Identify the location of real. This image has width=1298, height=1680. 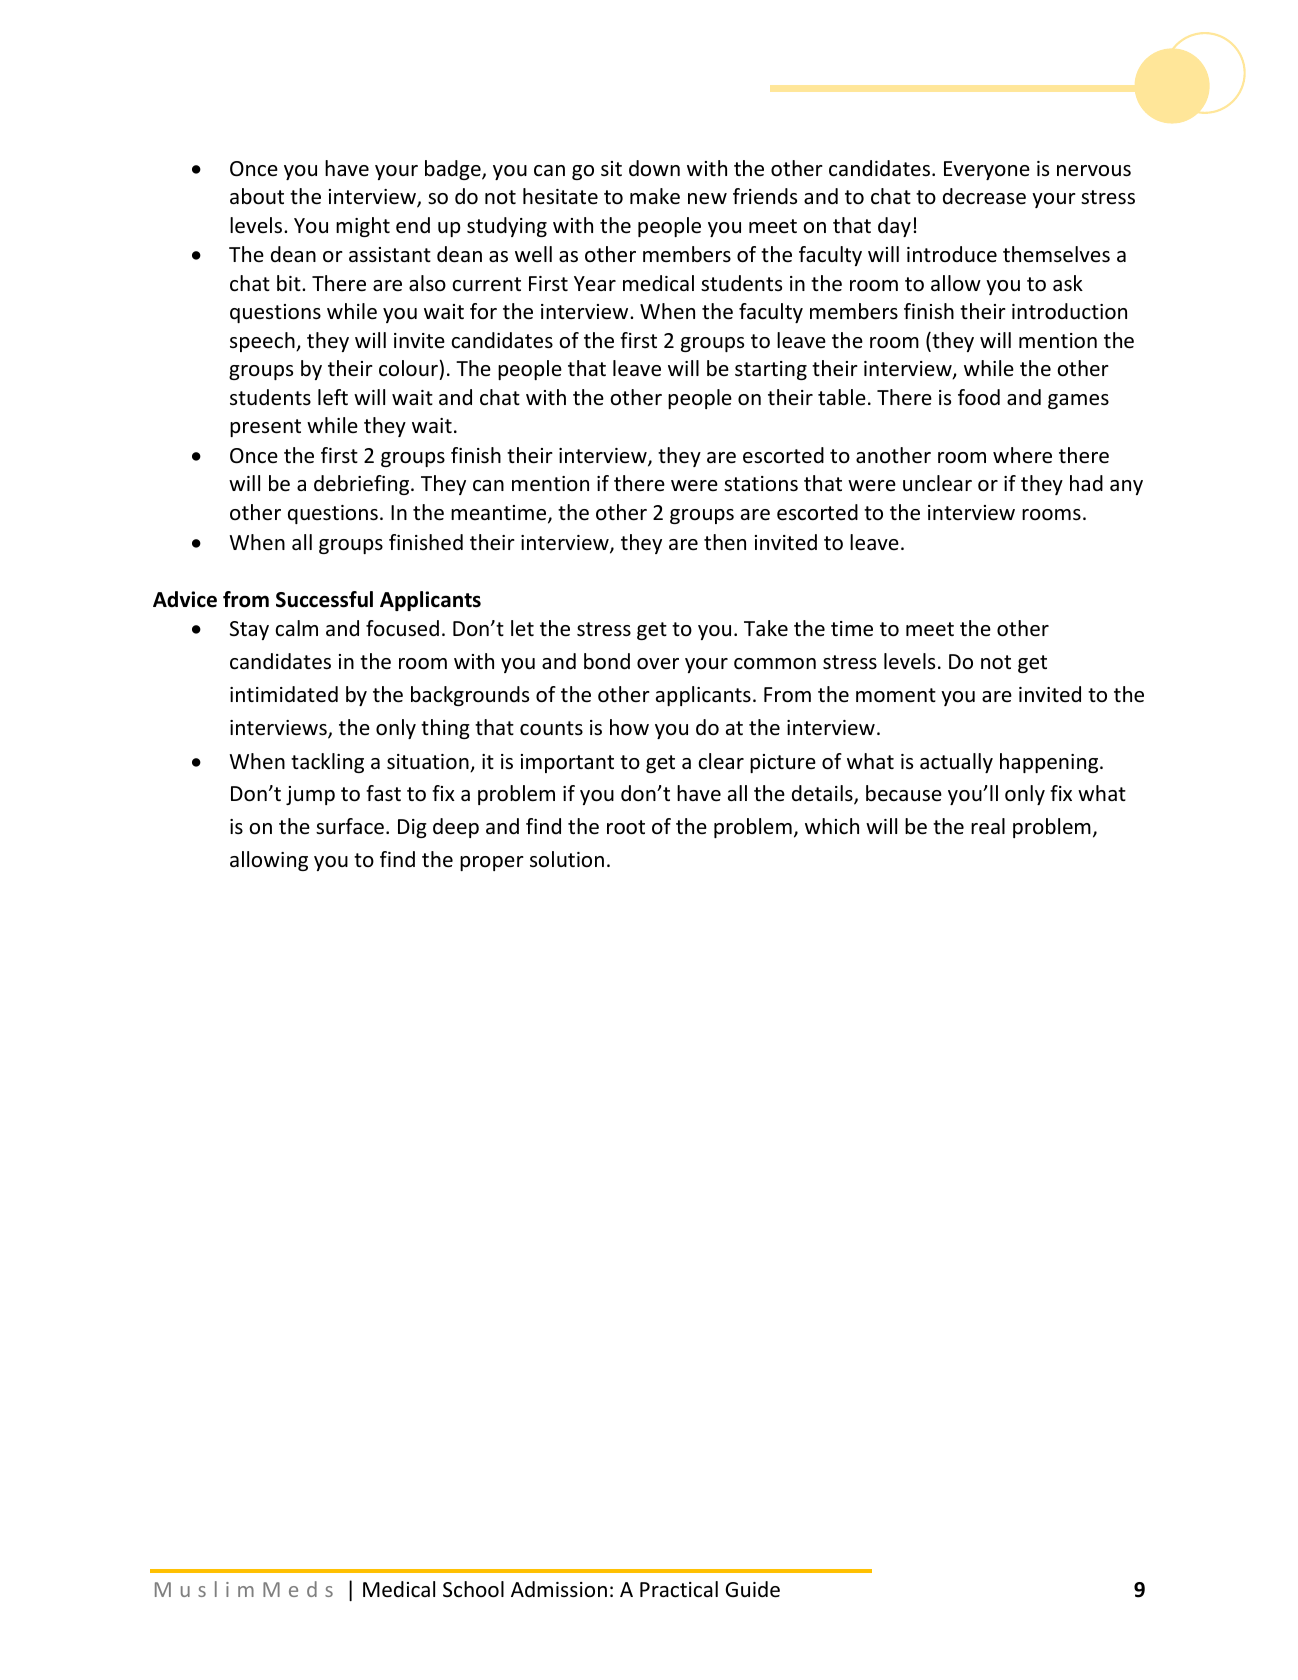
(988, 826).
